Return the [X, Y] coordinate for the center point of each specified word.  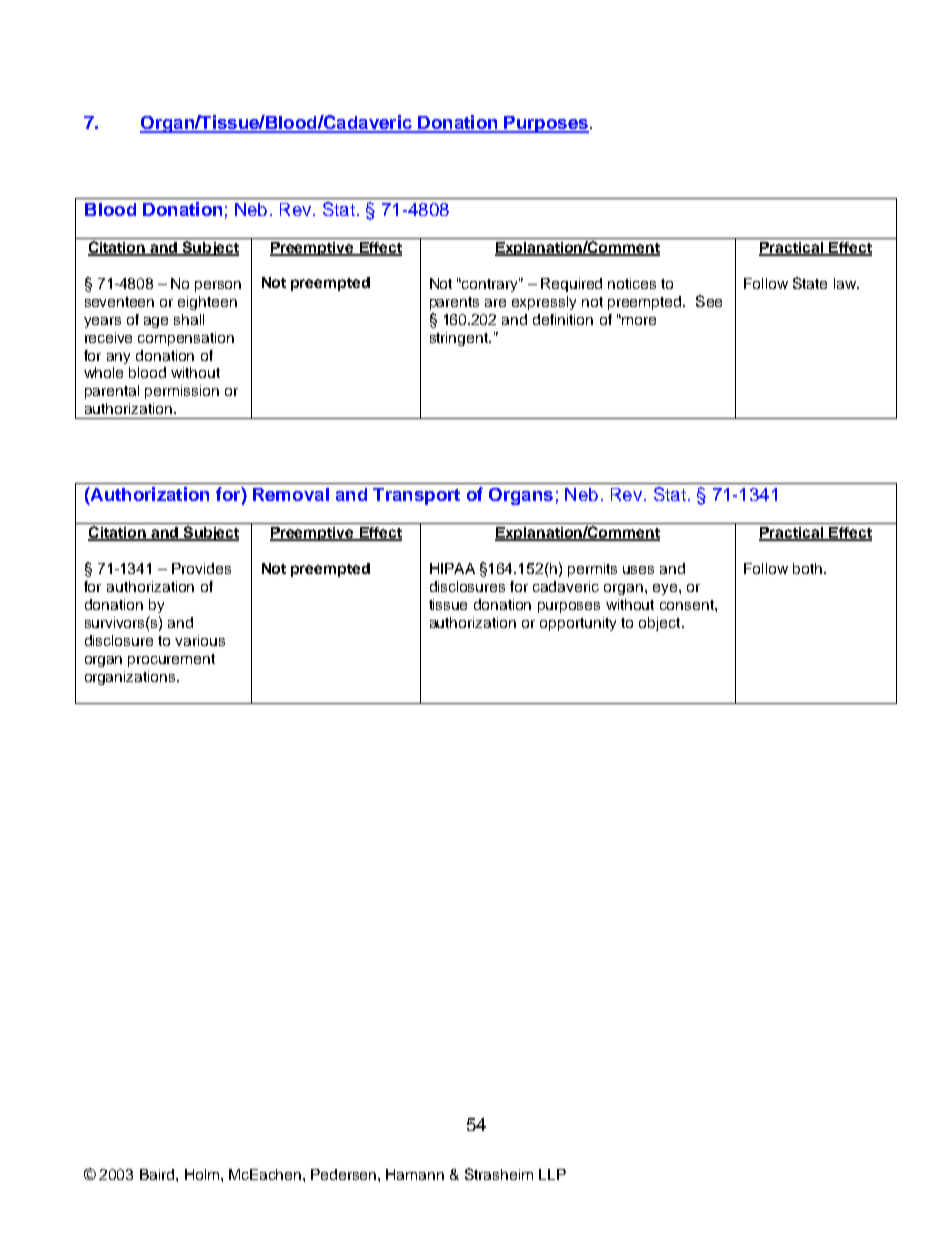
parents [454, 303]
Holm [203, 1174]
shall [189, 319]
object [661, 624]
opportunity [578, 624]
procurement [171, 660]
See [709, 301]
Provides [201, 568]
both [807, 568]
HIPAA [452, 568]
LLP [552, 1174]
